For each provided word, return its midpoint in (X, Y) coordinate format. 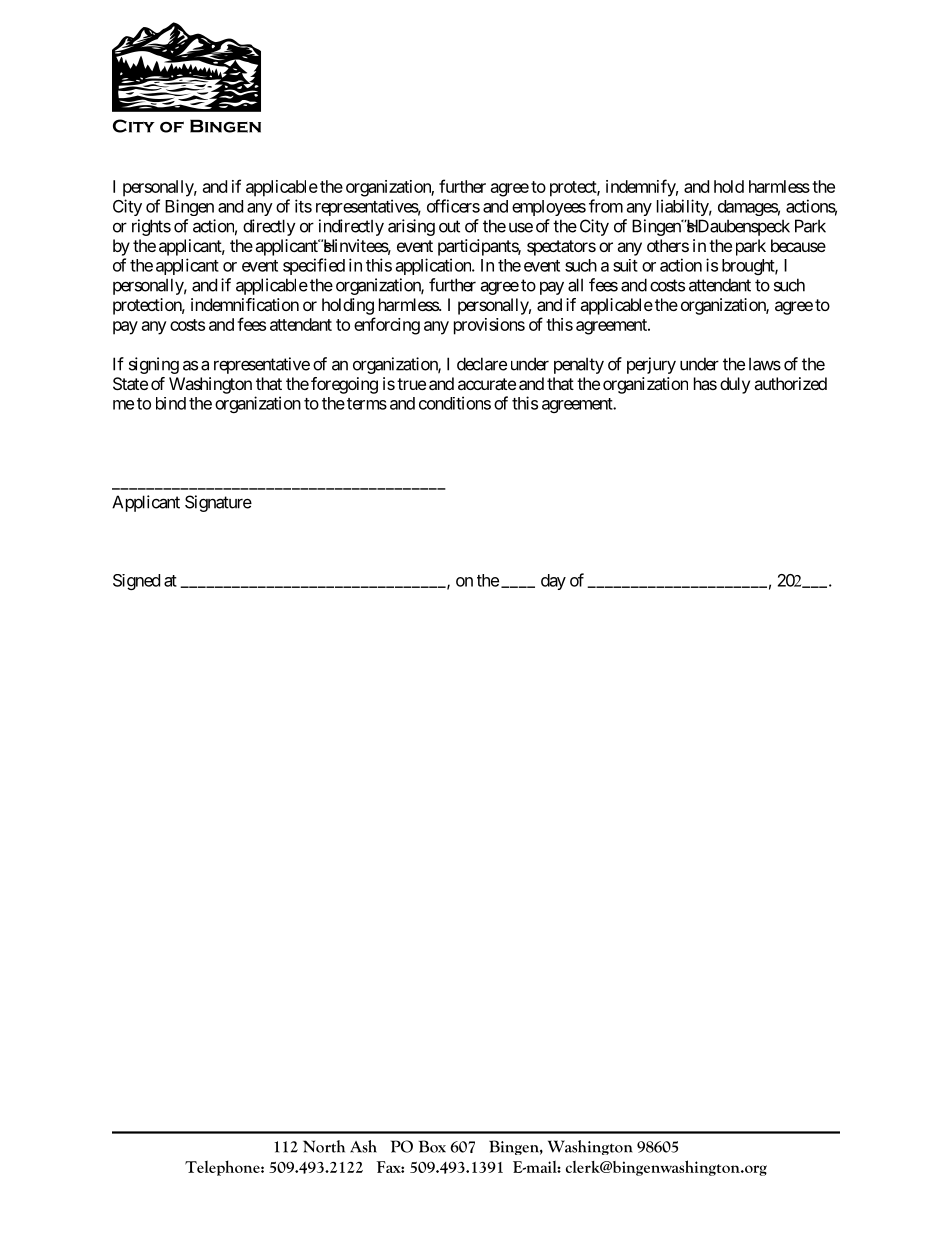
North (324, 1146)
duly (735, 385)
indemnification (245, 304)
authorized (790, 383)
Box (432, 1146)
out (449, 226)
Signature (218, 503)
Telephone (223, 1168)
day (553, 582)
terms (367, 404)
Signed (136, 582)
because (798, 245)
